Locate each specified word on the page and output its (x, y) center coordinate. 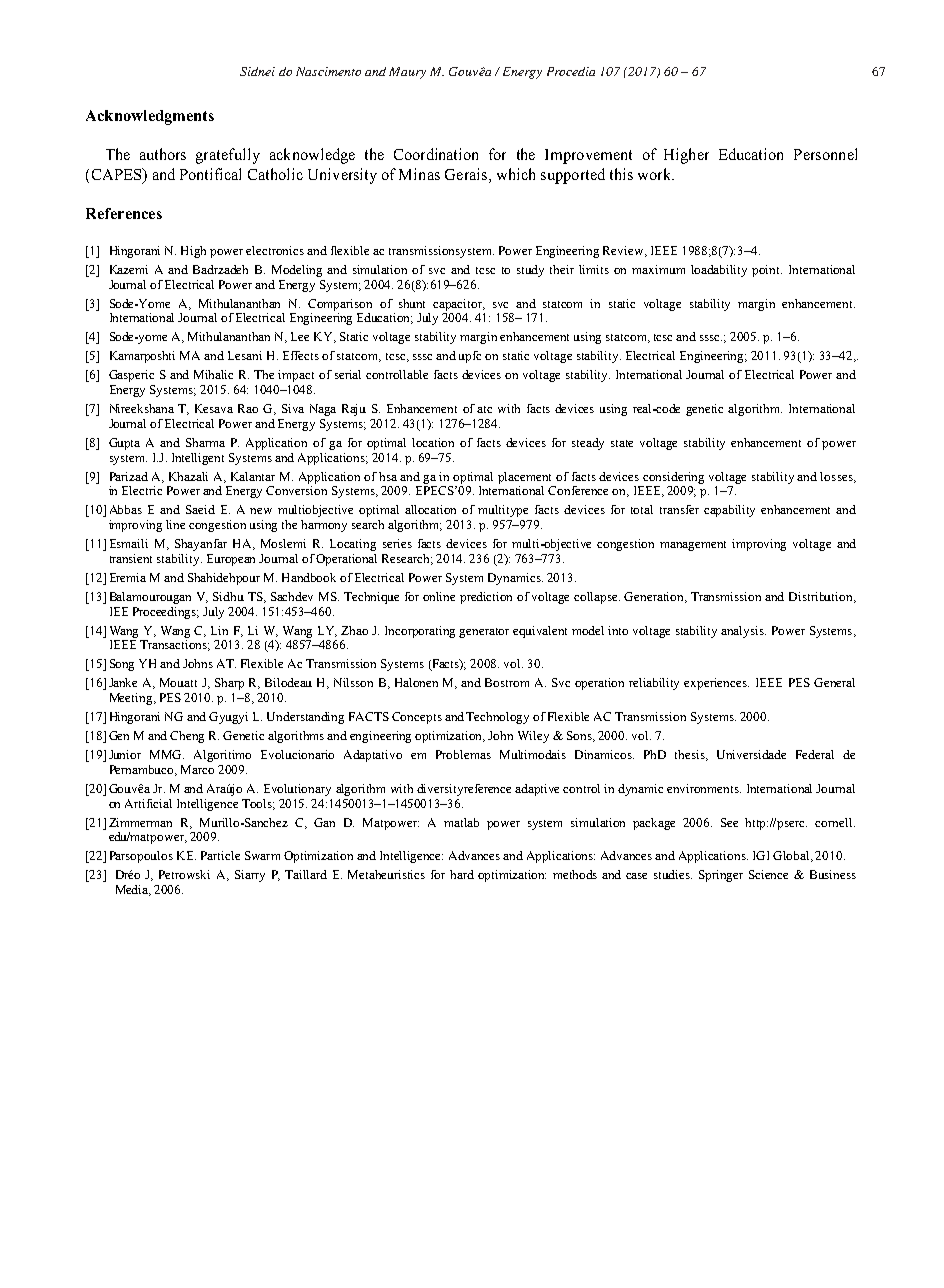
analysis (743, 632)
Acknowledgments (150, 117)
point (767, 271)
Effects (301, 355)
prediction (486, 598)
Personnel (825, 154)
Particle (220, 855)
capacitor (459, 305)
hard (462, 874)
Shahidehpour (224, 579)
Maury (407, 73)
